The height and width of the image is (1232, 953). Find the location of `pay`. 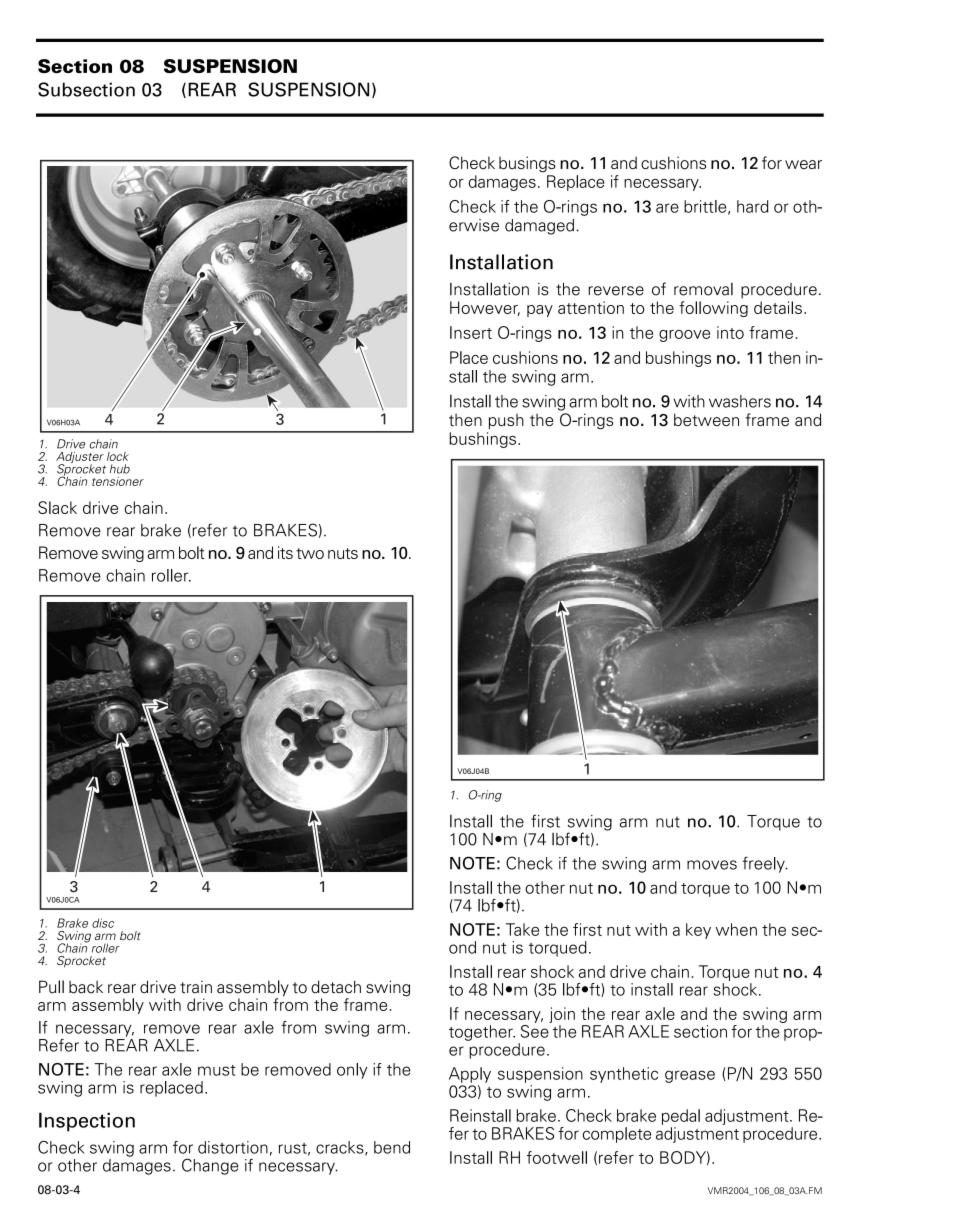

pay is located at coordinates (540, 311).
